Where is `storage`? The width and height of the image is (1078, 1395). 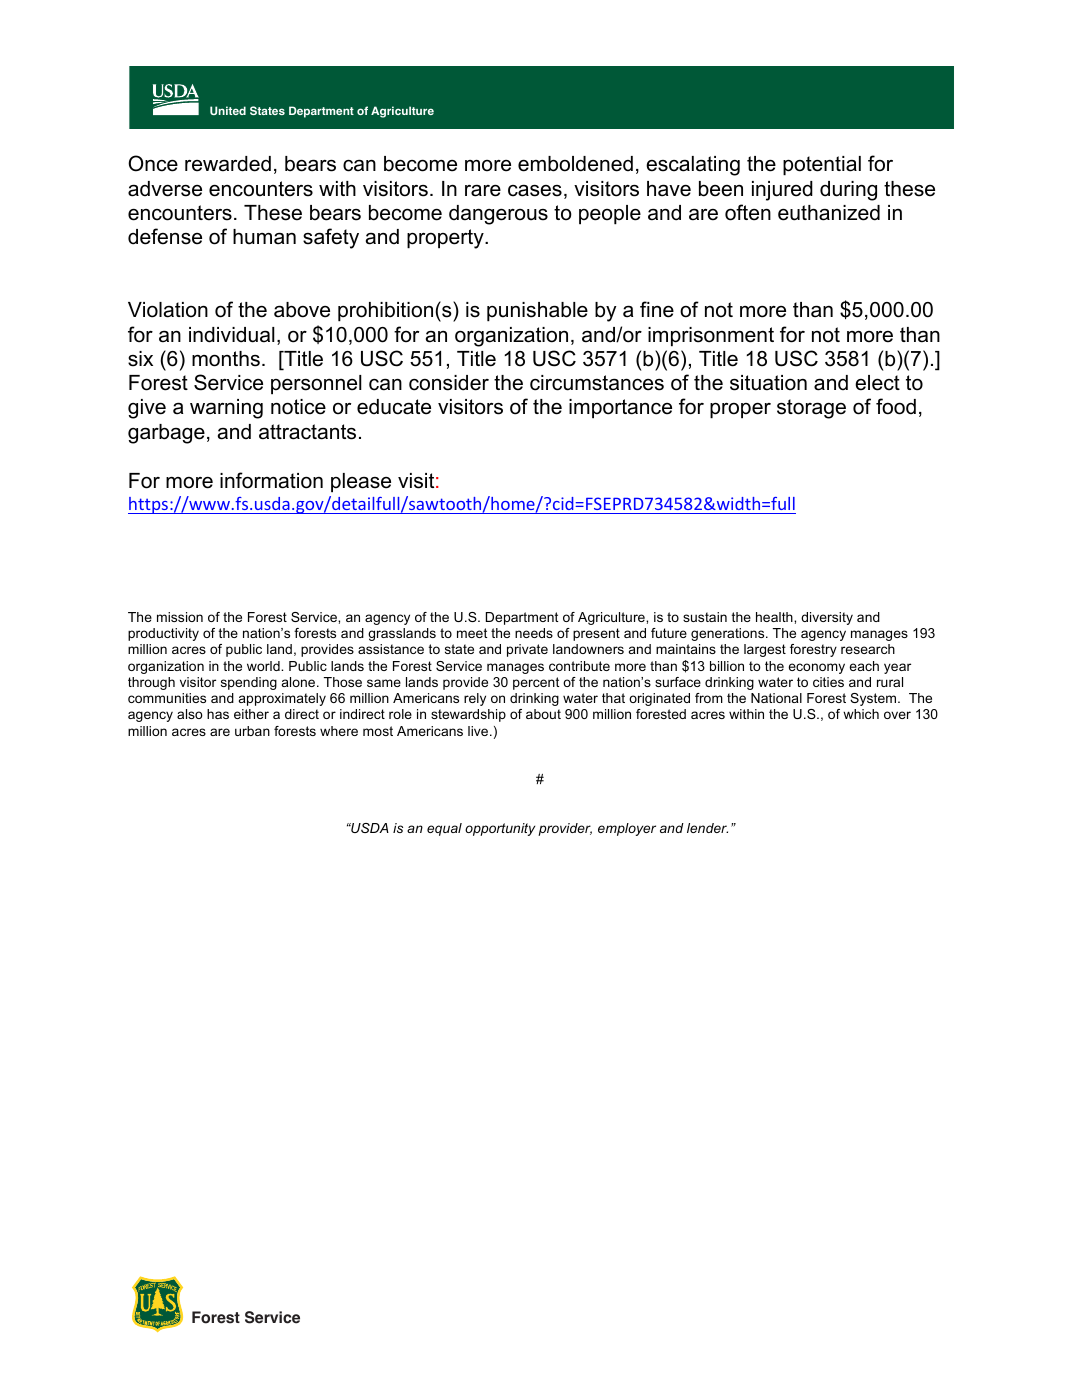
storage is located at coordinates (811, 409).
